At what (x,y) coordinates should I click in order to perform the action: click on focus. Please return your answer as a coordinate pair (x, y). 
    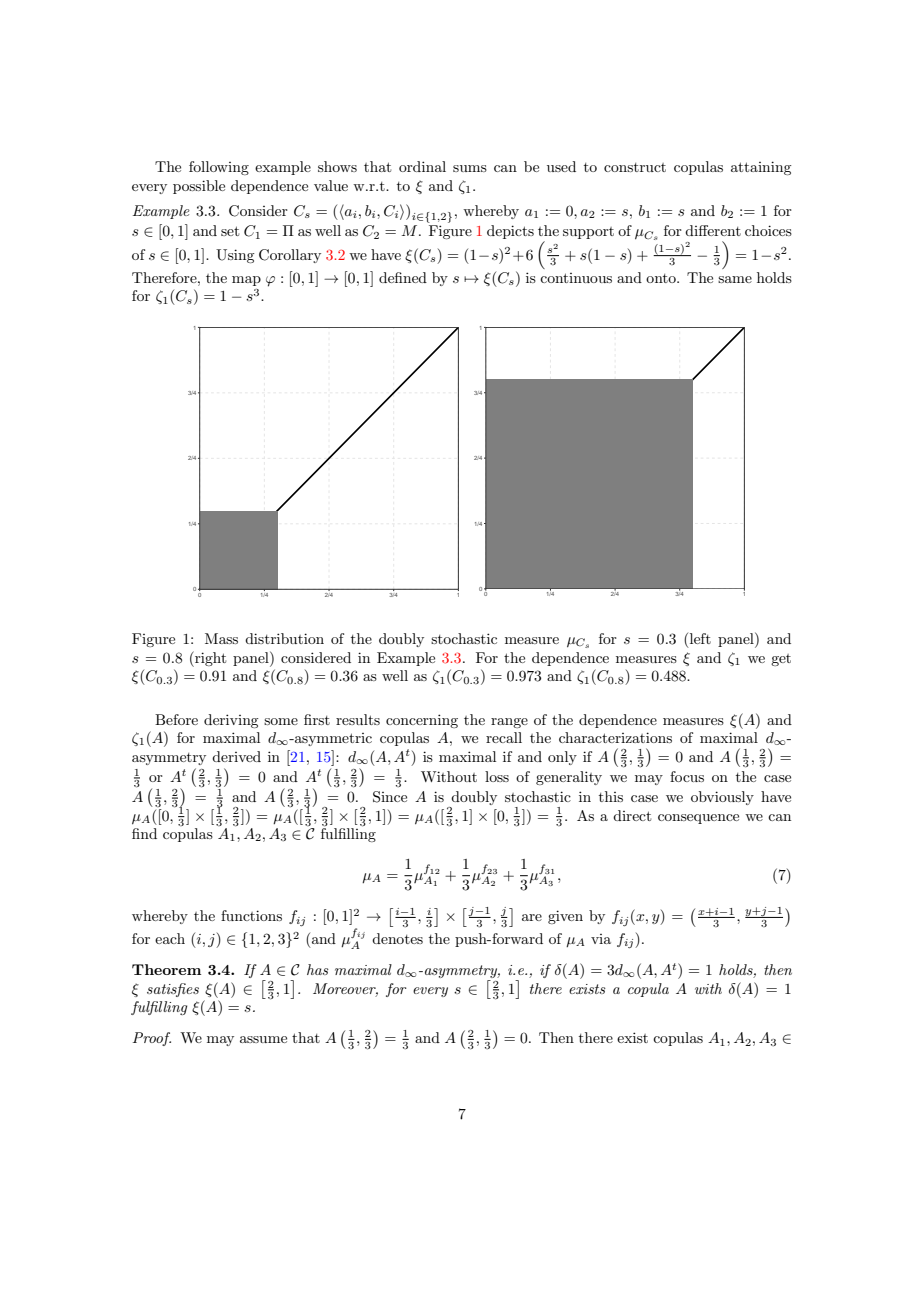
    Looking at the image, I should click on (687, 776).
